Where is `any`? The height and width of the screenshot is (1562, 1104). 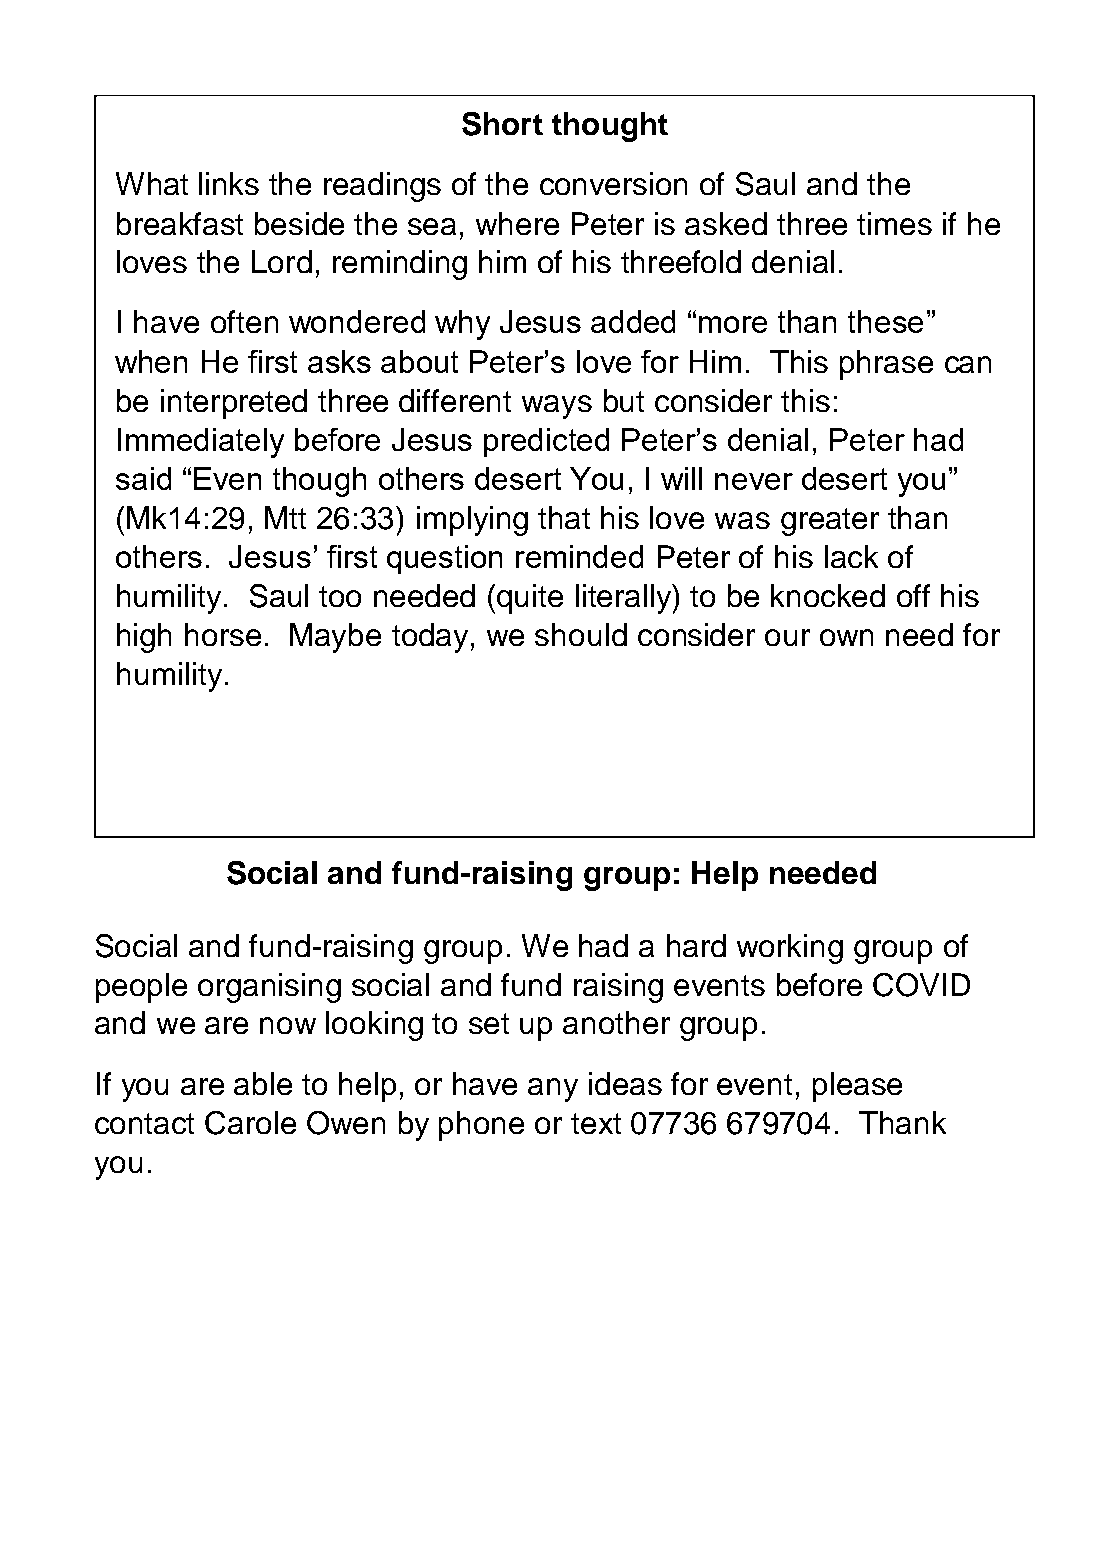 any is located at coordinates (553, 1090).
